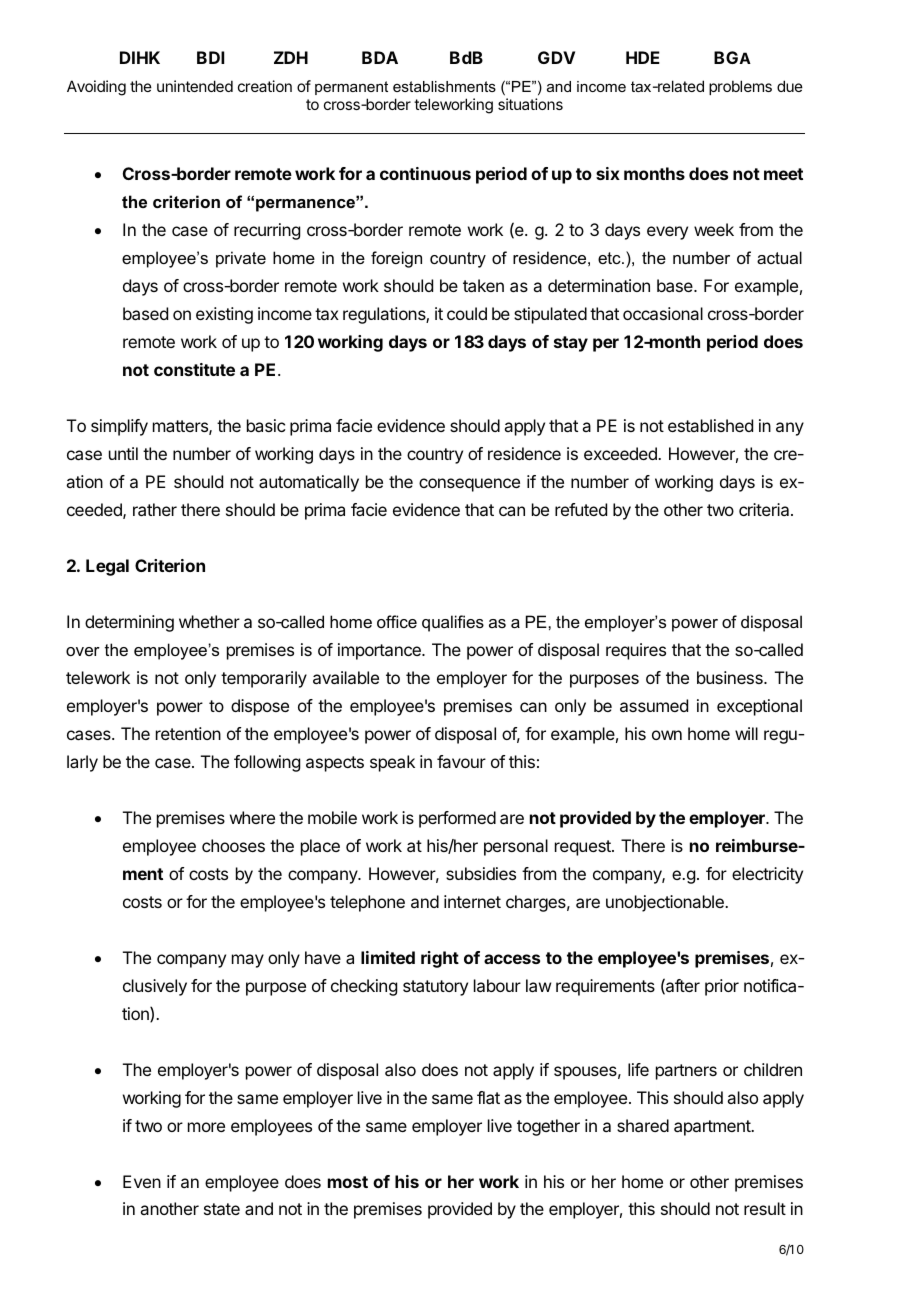 Image resolution: width=924 pixels, height=1307 pixels. Describe the element at coordinates (194, 369) in the screenshot. I see `constitute` at that location.
